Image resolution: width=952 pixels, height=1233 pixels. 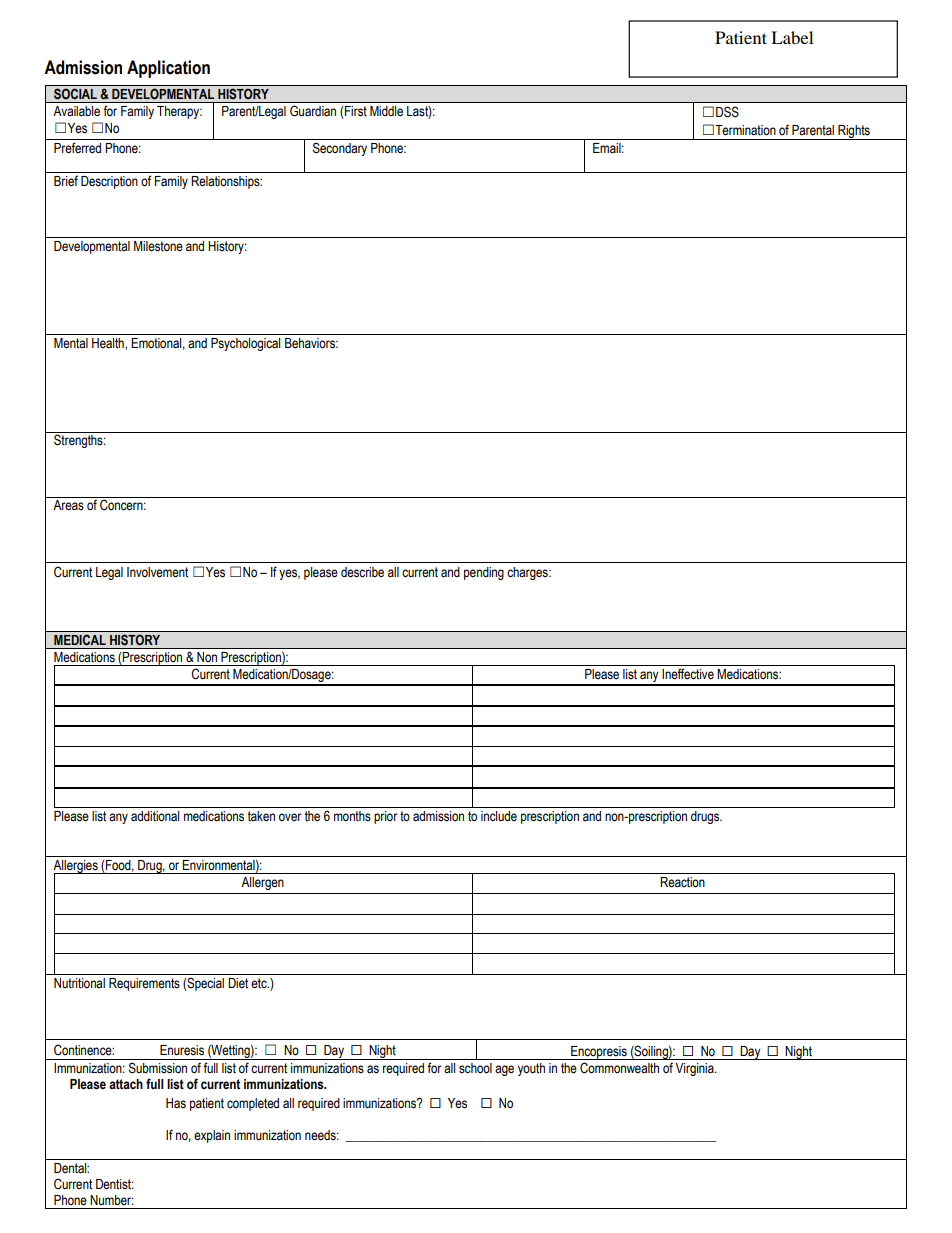 What do you see at coordinates (475, 1068) in the screenshot?
I see `school` at bounding box center [475, 1068].
